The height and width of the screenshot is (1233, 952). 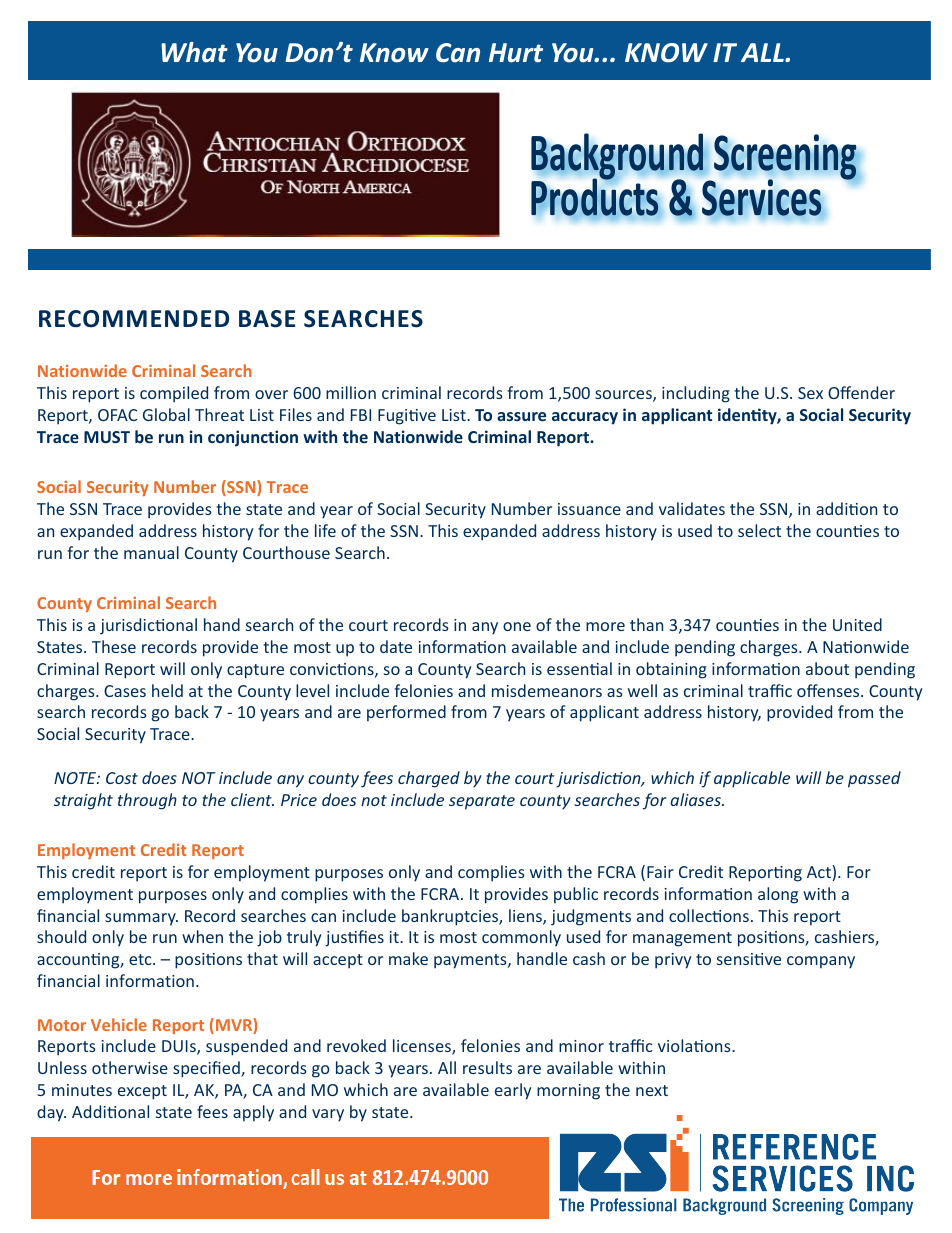 I want to click on except, so click(x=142, y=1092).
